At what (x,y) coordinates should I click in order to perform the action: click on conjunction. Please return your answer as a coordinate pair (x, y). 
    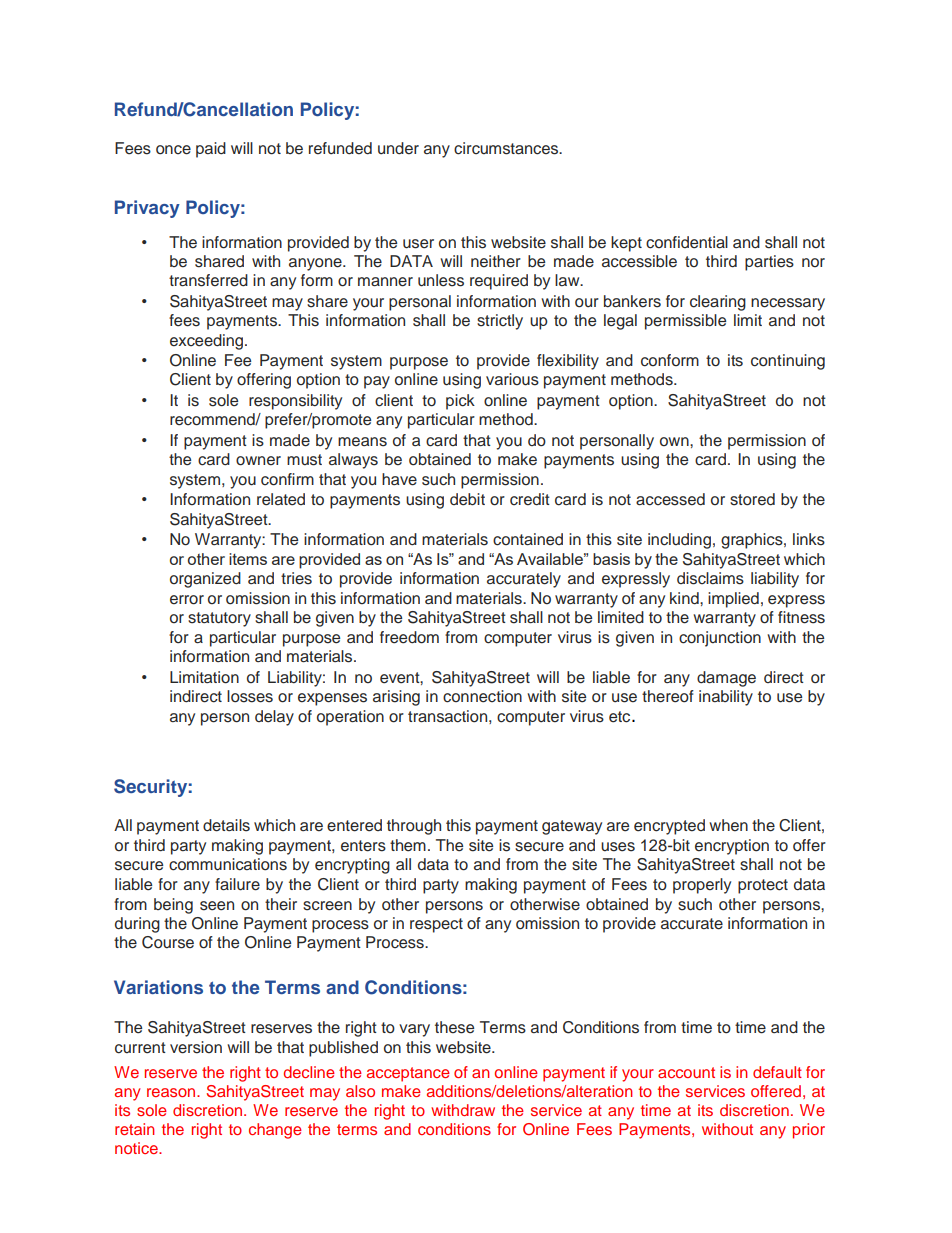
    Looking at the image, I should click on (720, 639).
